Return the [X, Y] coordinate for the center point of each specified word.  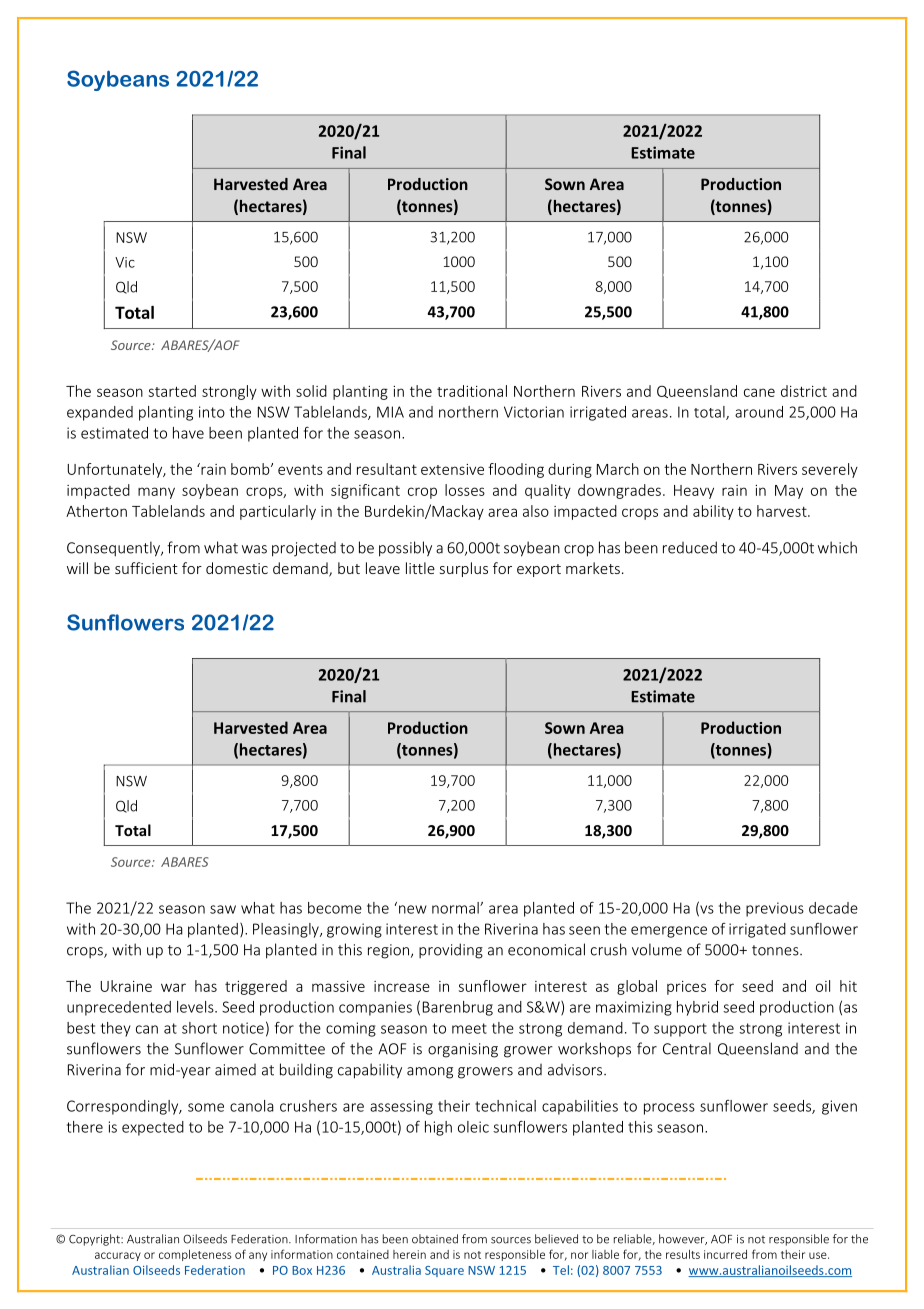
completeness [195, 1255]
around [759, 412]
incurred [725, 1254]
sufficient [146, 568]
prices [686, 988]
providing [451, 951]
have [188, 433]
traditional [472, 391]
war [173, 987]
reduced [690, 547]
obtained [435, 1239]
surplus [464, 569]
